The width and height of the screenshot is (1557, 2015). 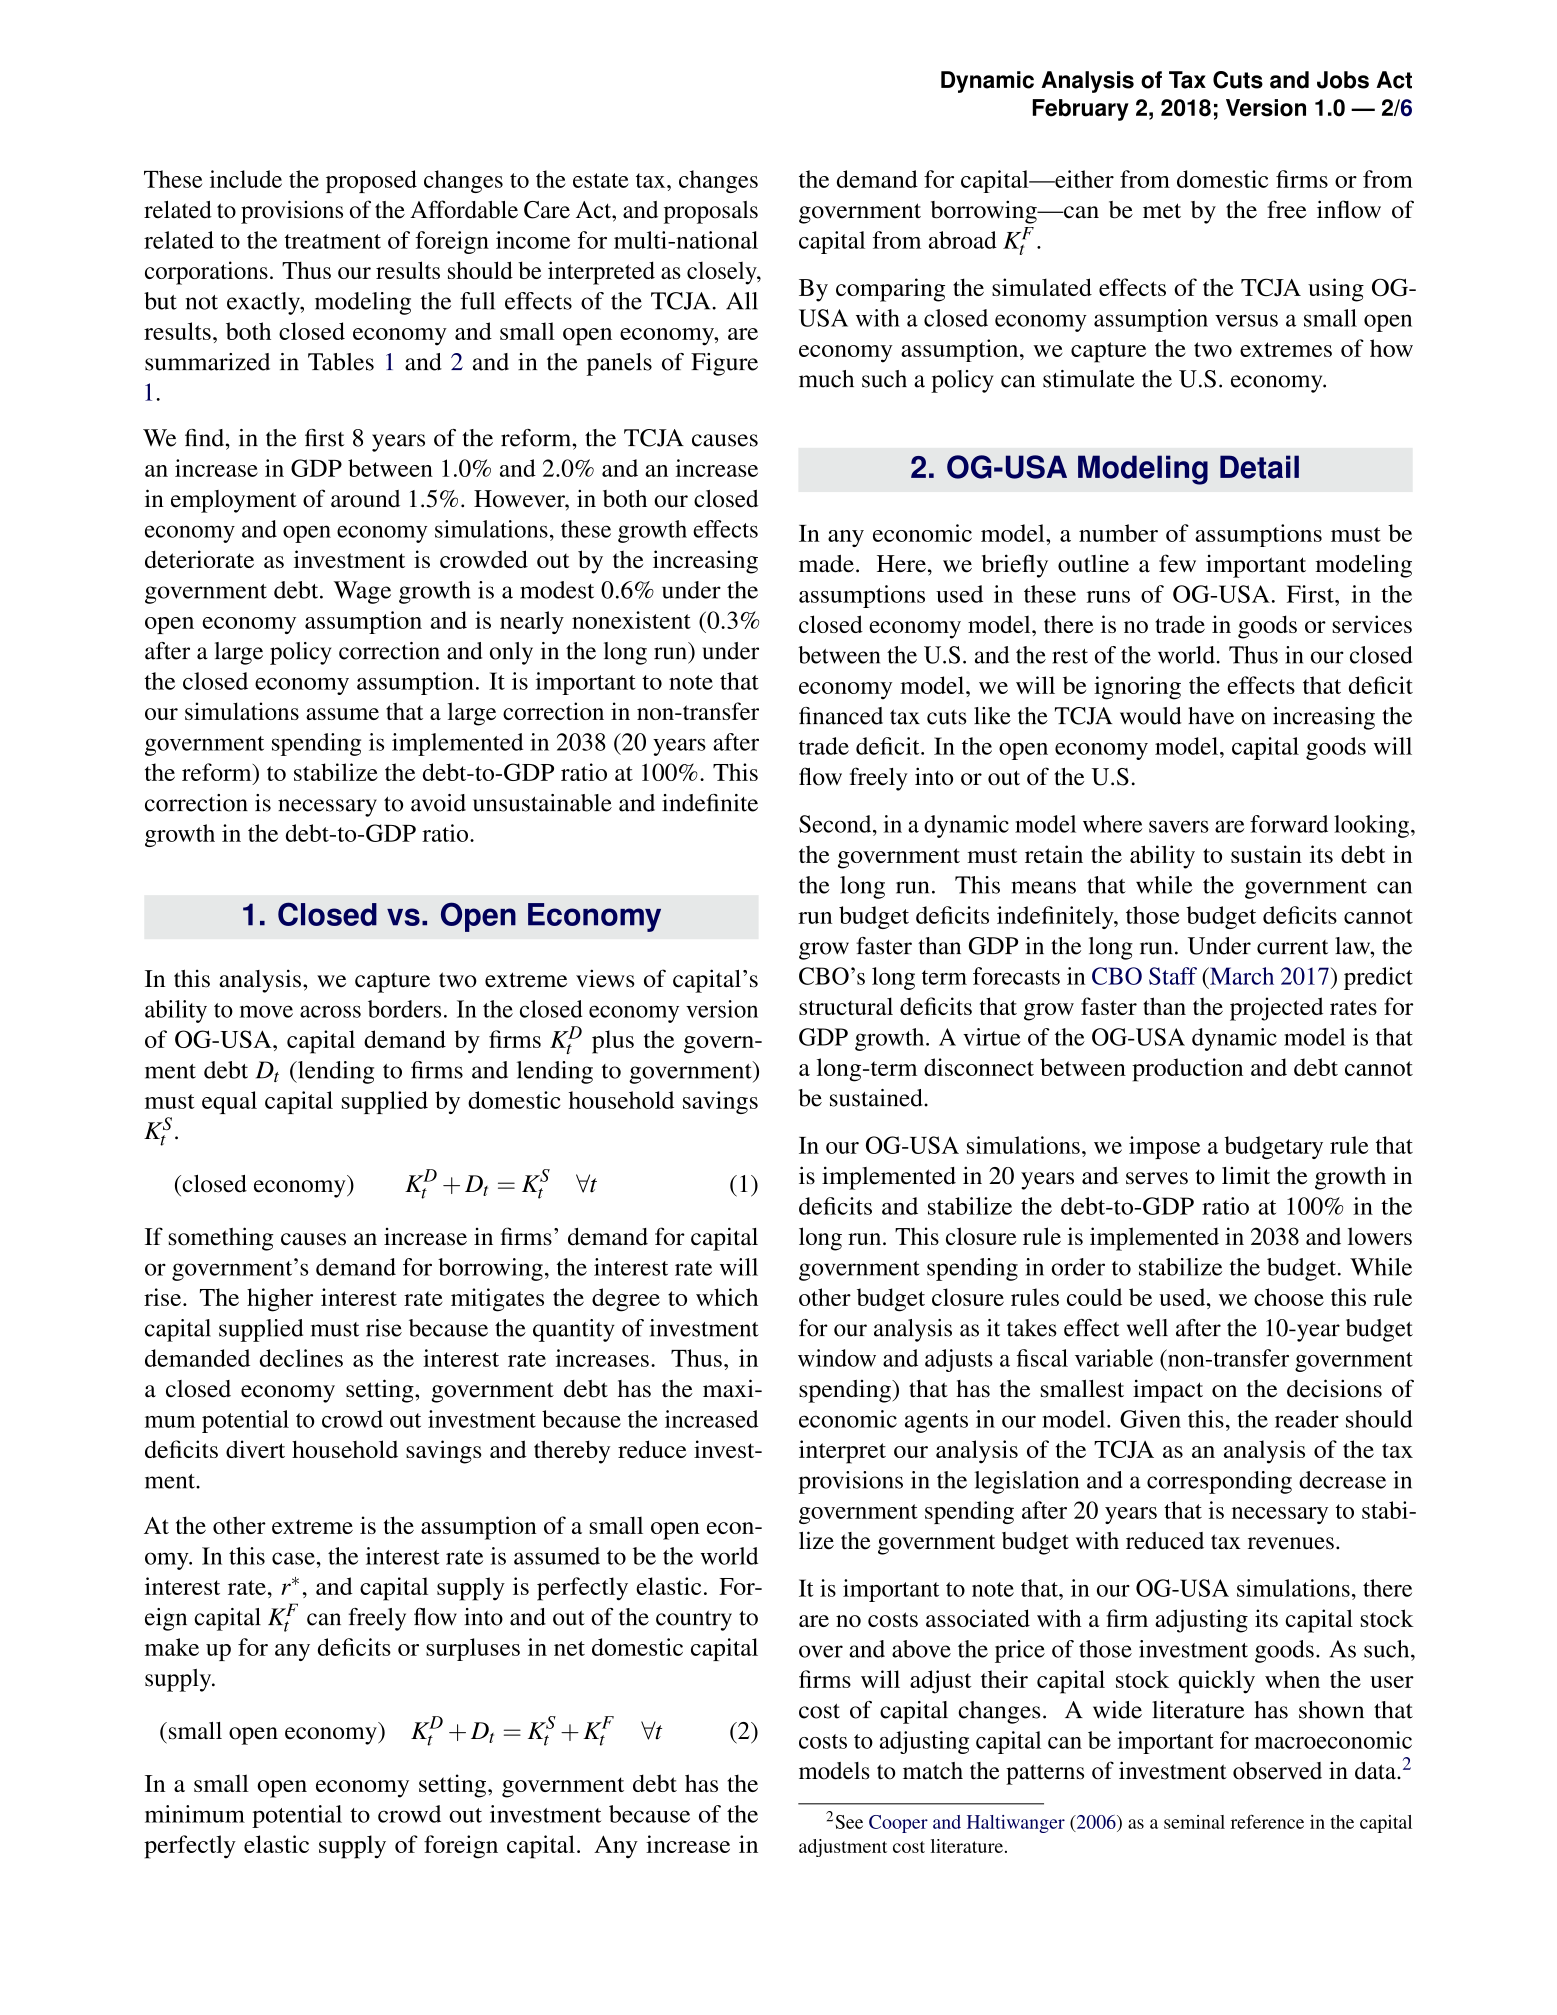 What do you see at coordinates (1219, 1482) in the screenshot?
I see `corresponding` at bounding box center [1219, 1482].
